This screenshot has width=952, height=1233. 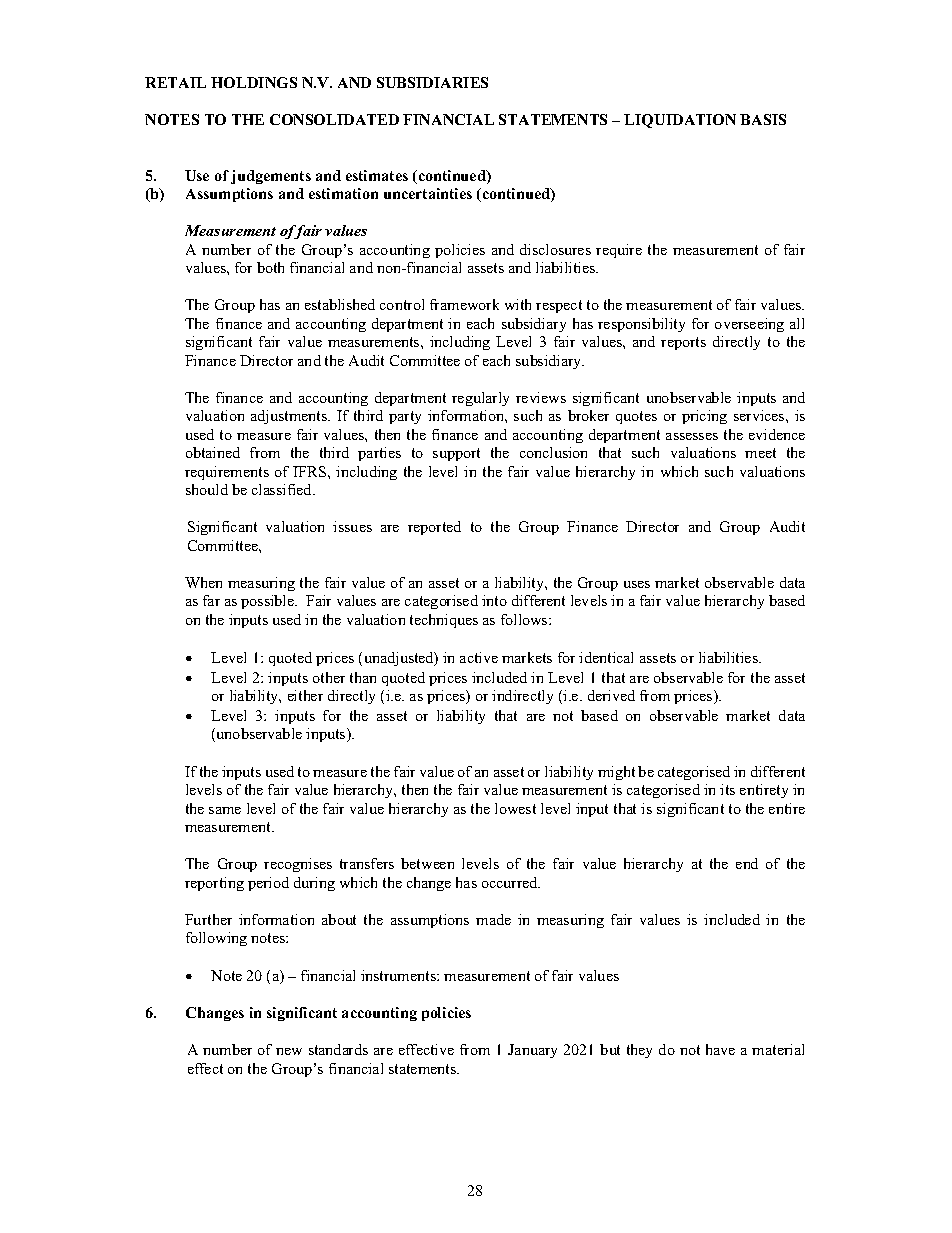 I want to click on uses, so click(x=637, y=584).
